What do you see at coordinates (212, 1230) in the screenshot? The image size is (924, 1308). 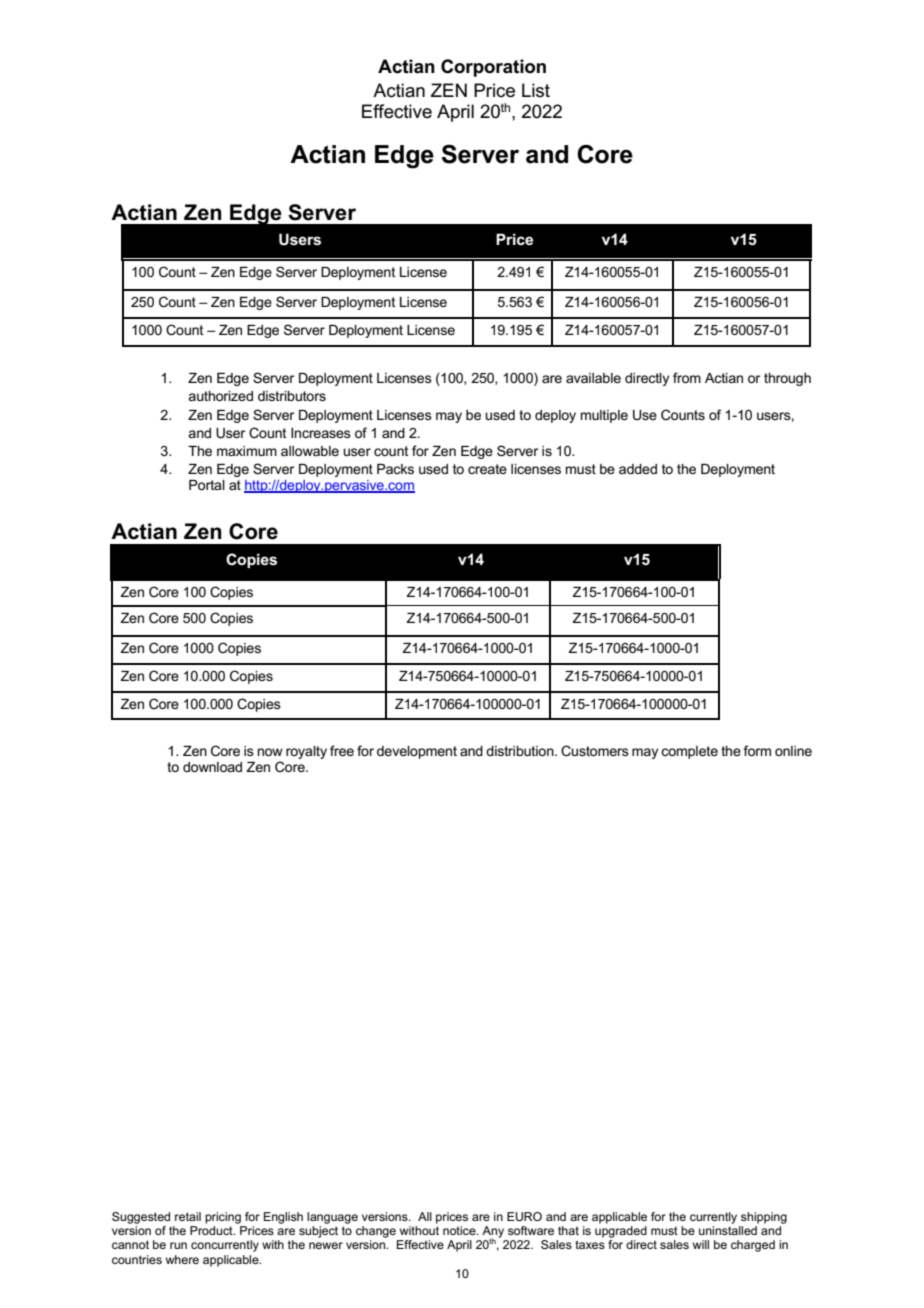 I see `Product` at bounding box center [212, 1230].
